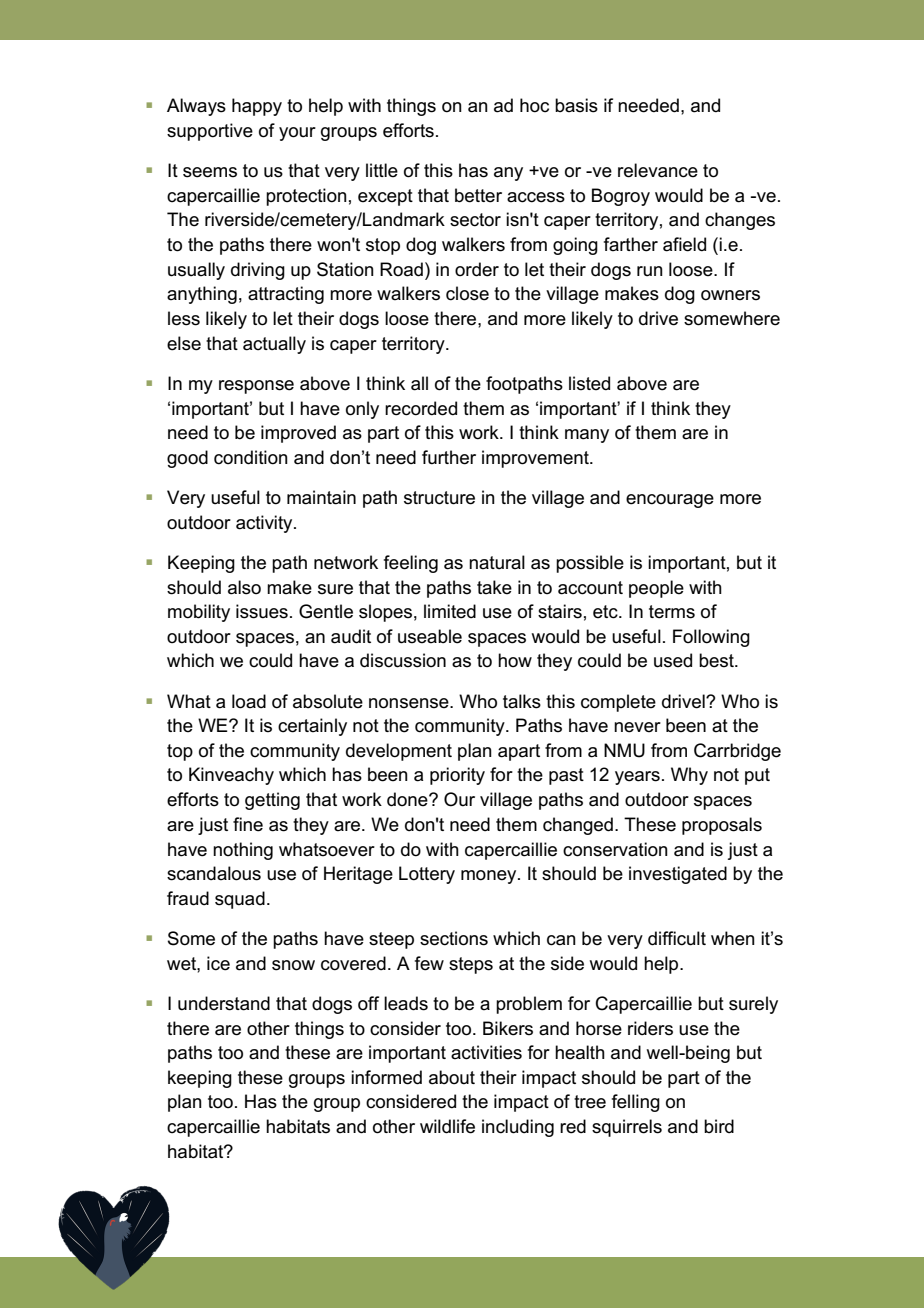 Image resolution: width=924 pixels, height=1308 pixels. I want to click on recorded, so click(421, 408).
